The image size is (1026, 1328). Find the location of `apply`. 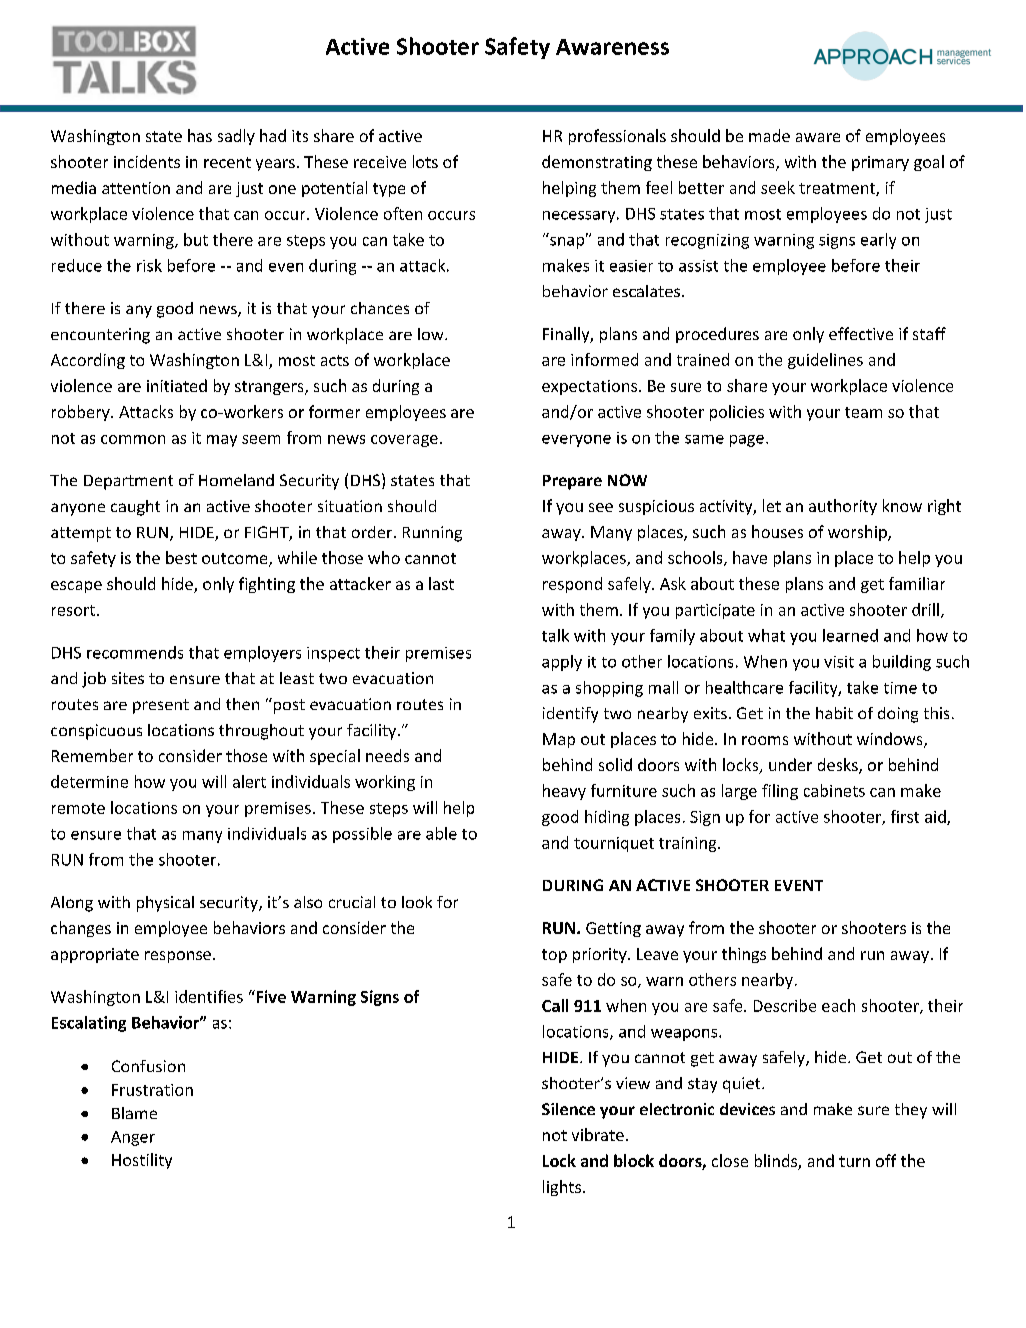

apply is located at coordinates (562, 663).
